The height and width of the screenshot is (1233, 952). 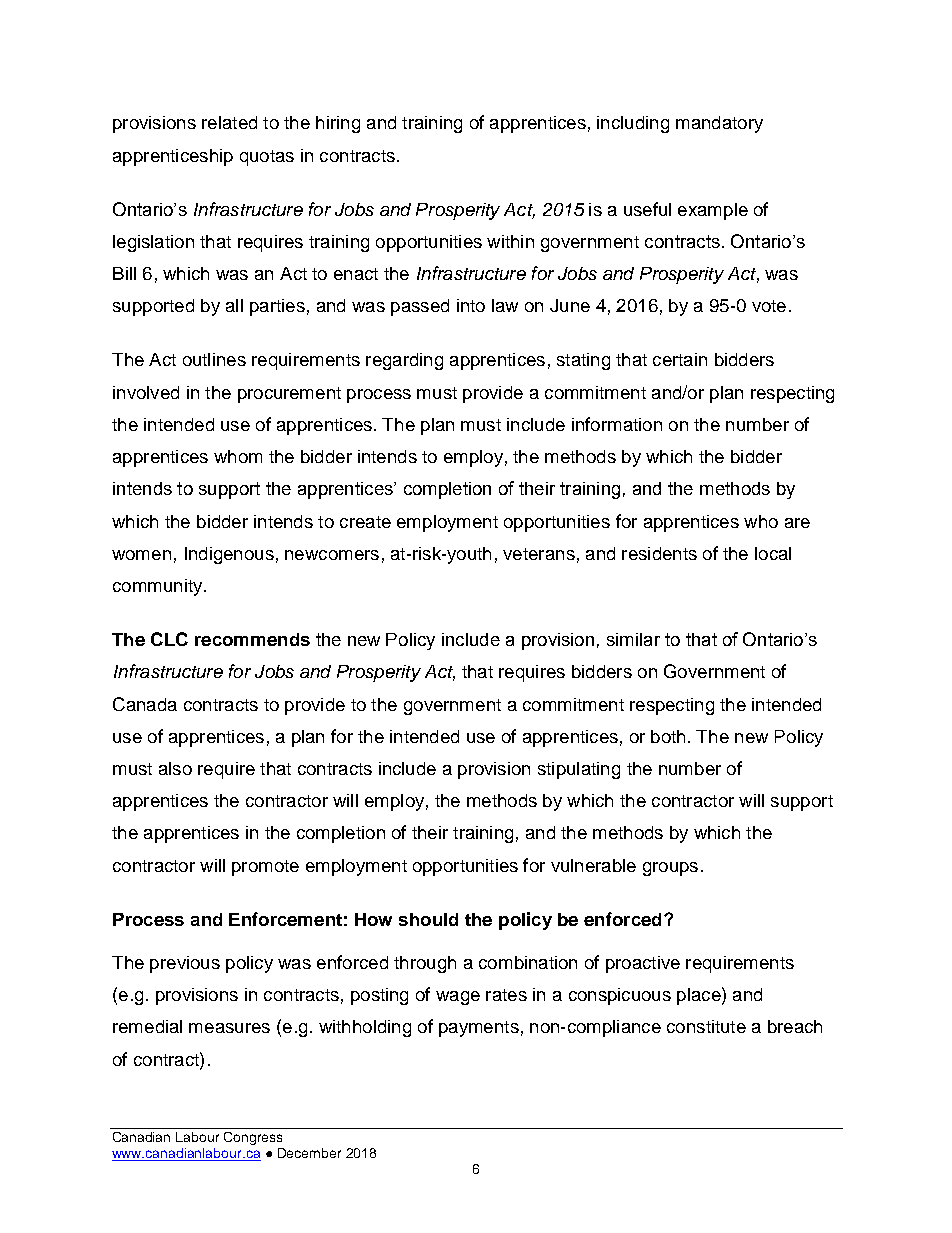 I want to click on CLC, so click(x=169, y=639).
